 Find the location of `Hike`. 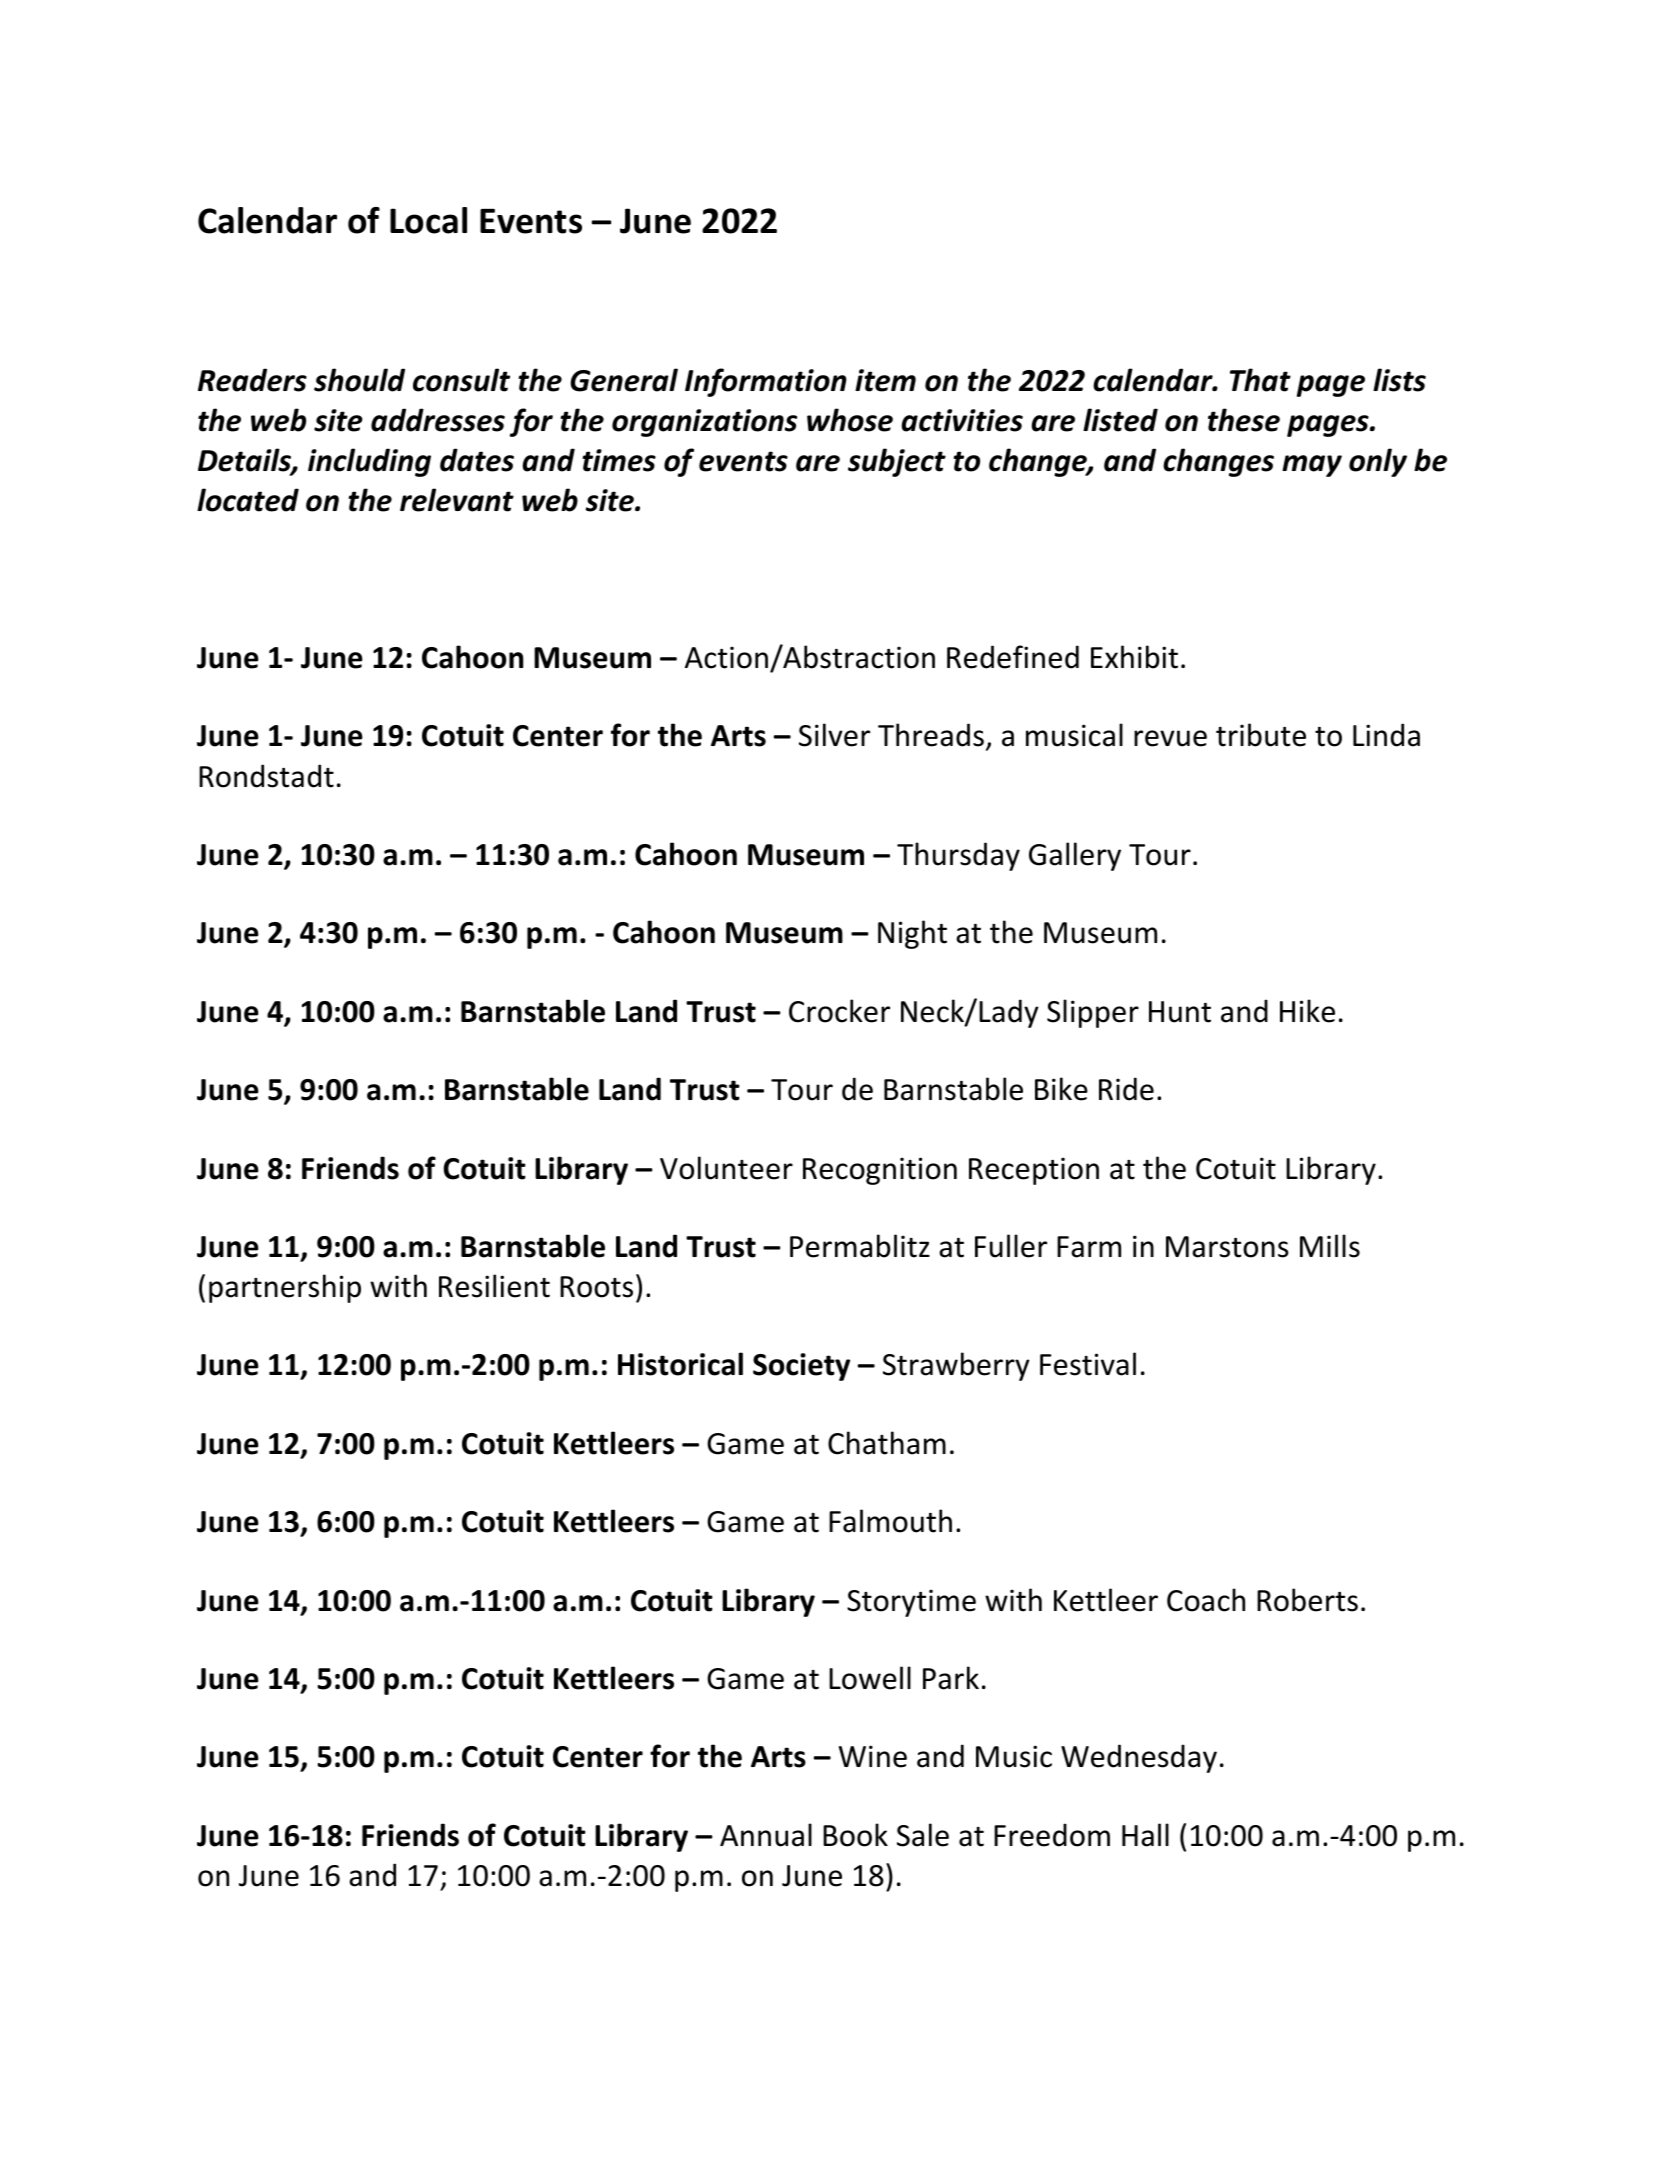

Hike is located at coordinates (1307, 1011).
